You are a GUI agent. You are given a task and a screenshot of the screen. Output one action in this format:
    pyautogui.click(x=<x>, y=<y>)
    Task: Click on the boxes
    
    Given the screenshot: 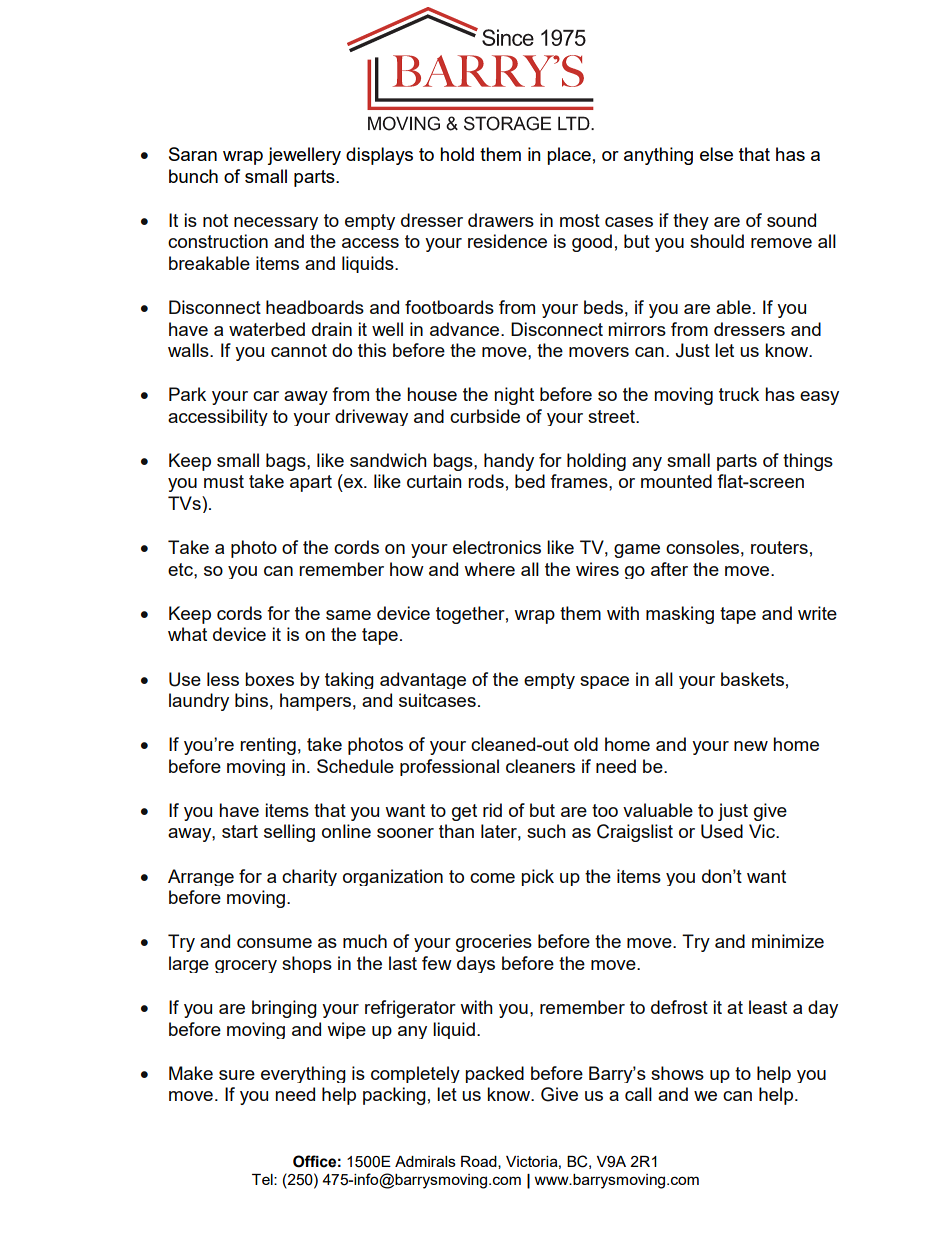 What is the action you would take?
    pyautogui.click(x=269, y=679)
